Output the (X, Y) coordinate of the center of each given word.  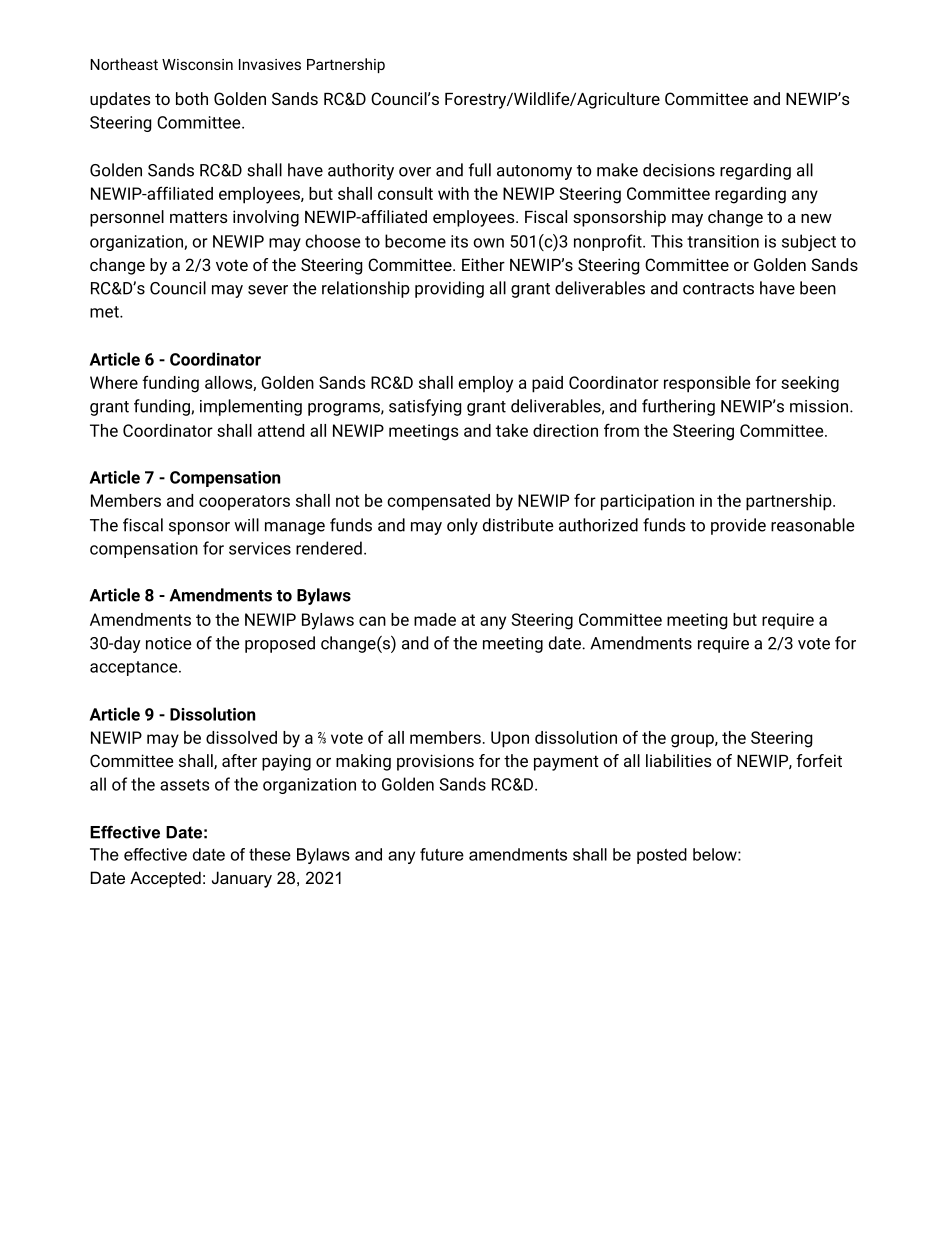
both (192, 98)
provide (738, 526)
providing (449, 289)
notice (169, 643)
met (105, 312)
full (479, 170)
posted (662, 856)
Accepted (165, 879)
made (435, 619)
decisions (679, 170)
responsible (707, 384)
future (442, 854)
